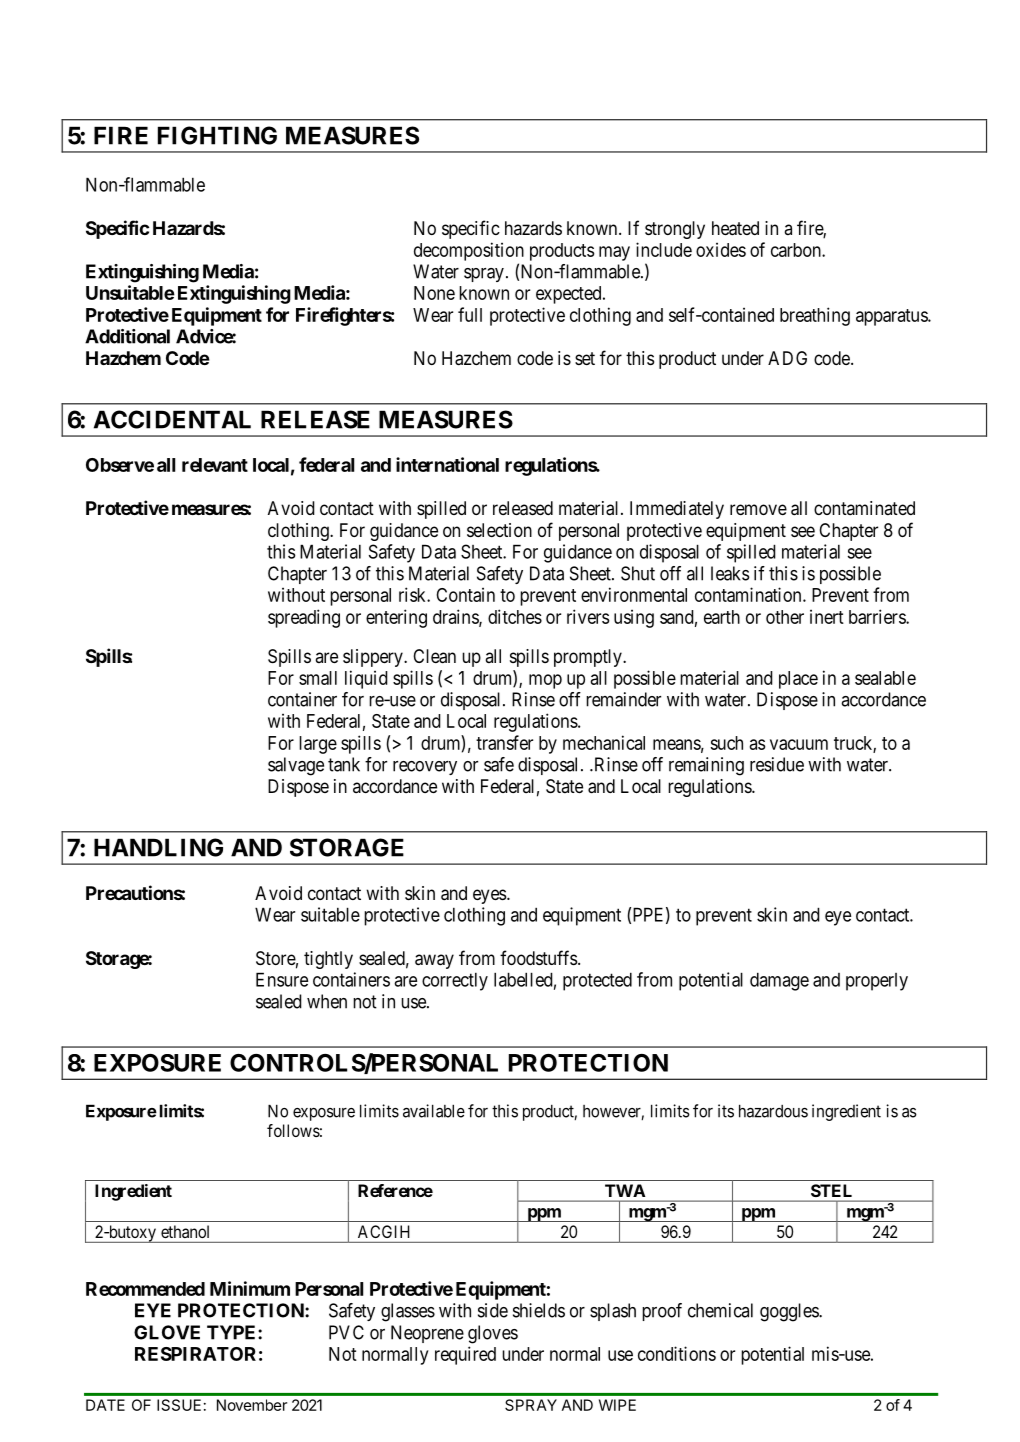 This page has width=1020, height=1442. Describe the element at coordinates (735, 228) in the page. I see `heated` at that location.
